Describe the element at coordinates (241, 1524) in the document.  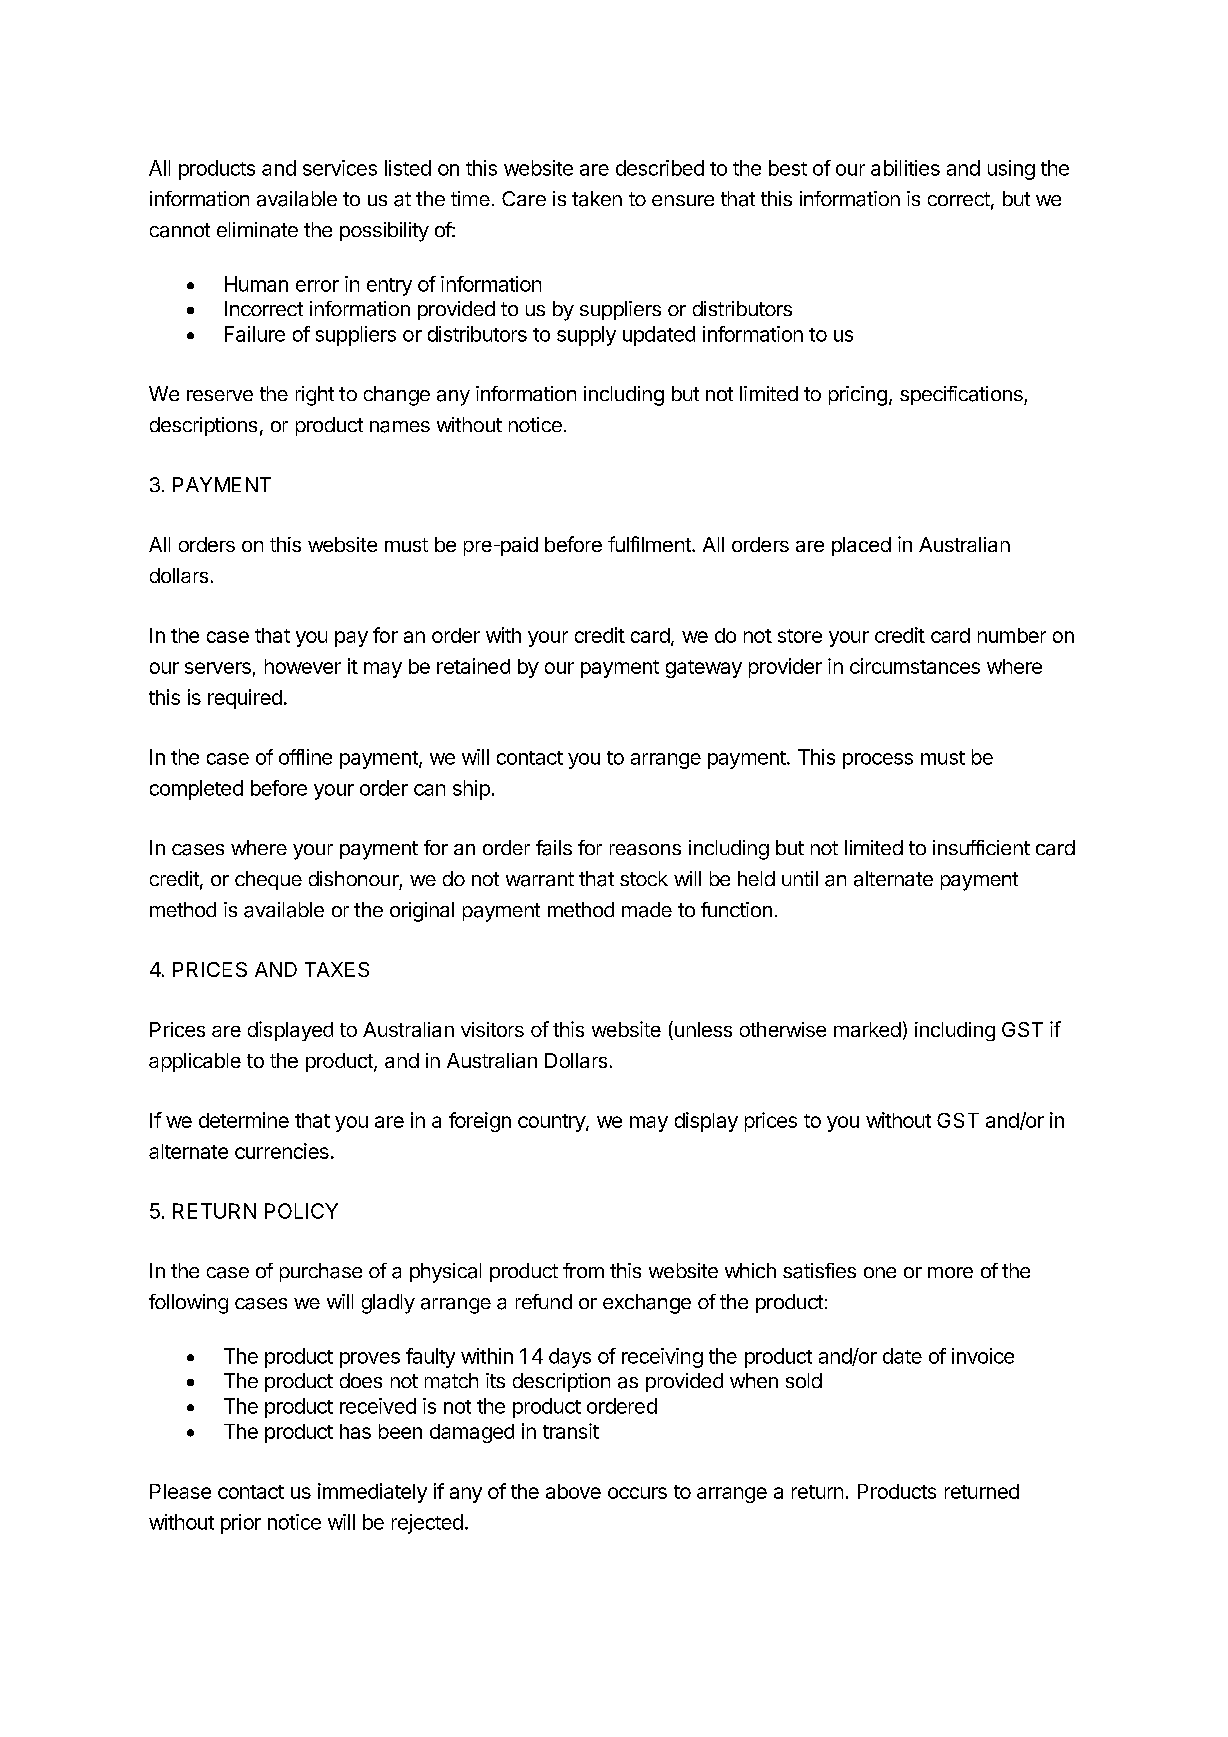
I see `prior` at that location.
